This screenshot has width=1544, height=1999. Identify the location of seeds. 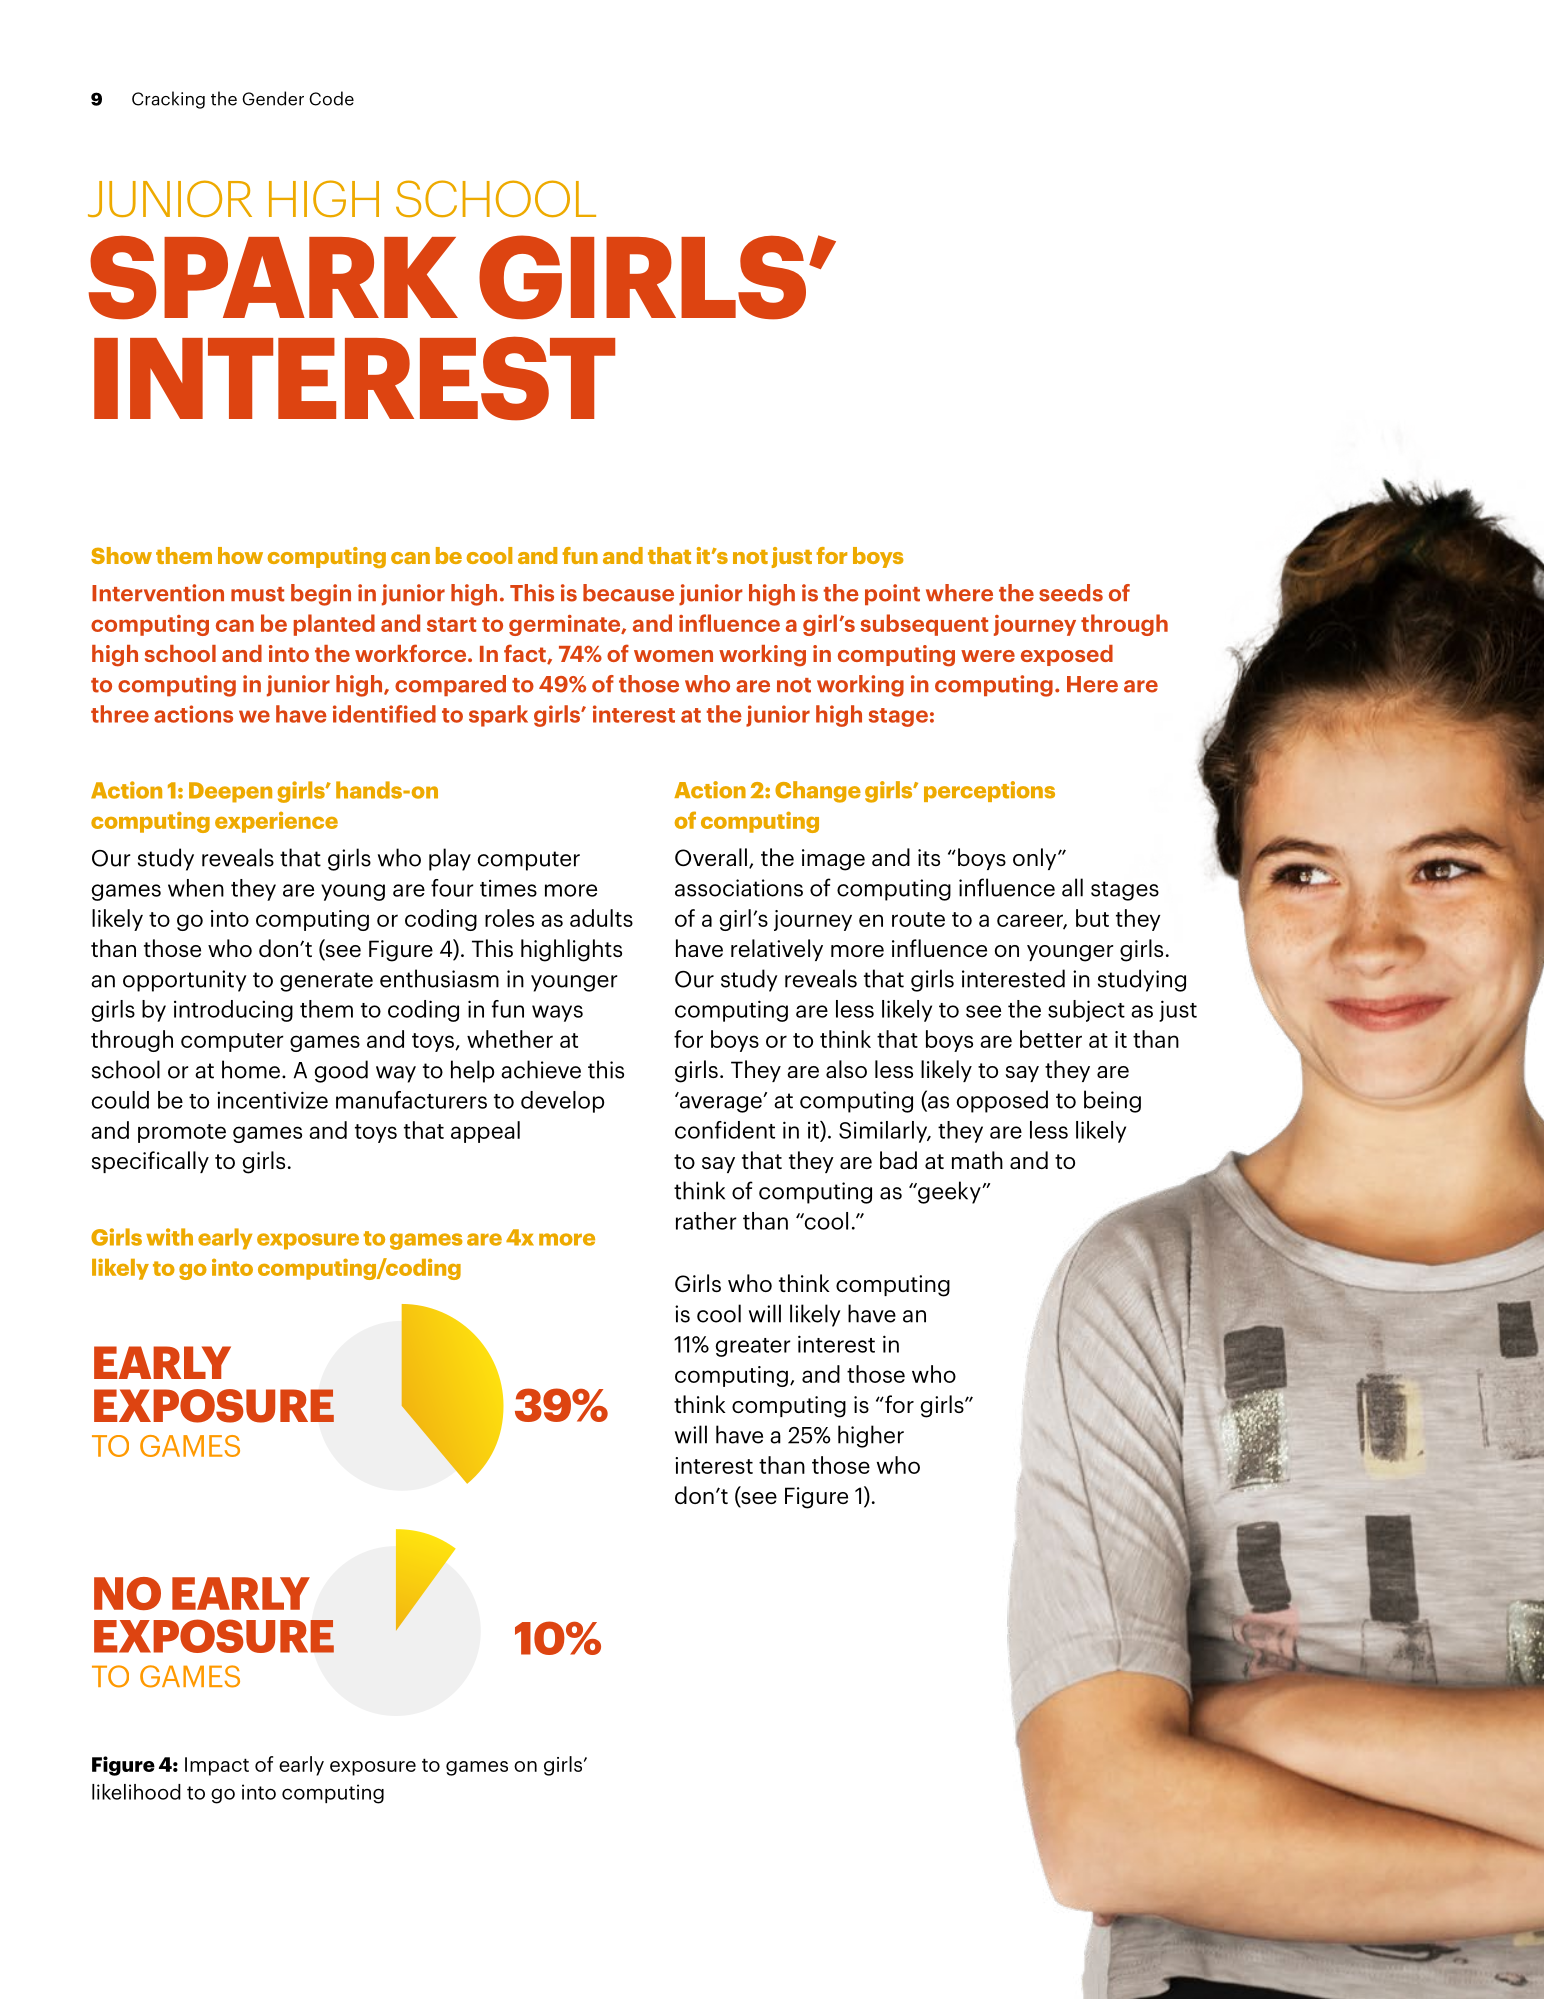
(1071, 593).
